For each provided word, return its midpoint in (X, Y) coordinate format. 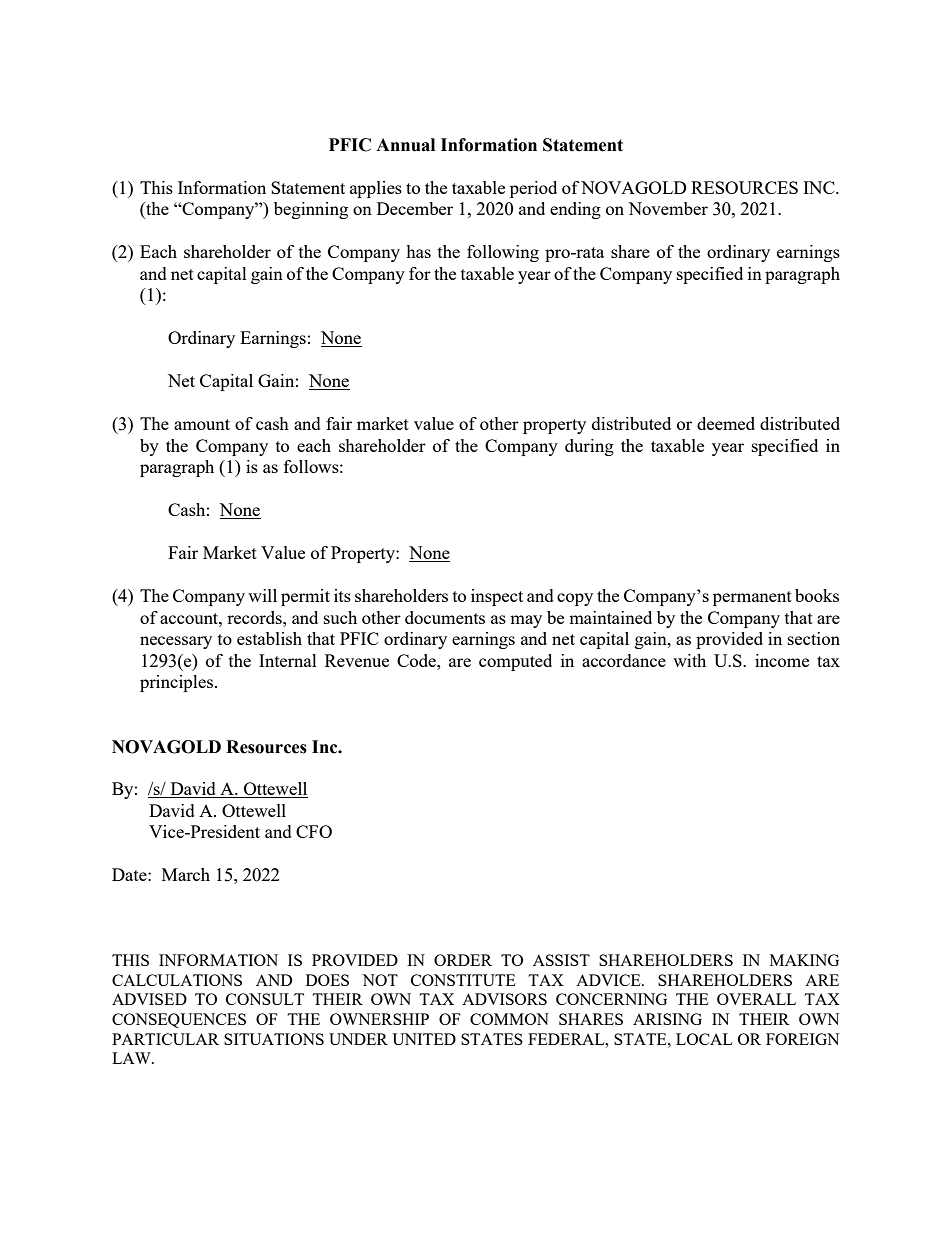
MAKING (804, 960)
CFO (314, 831)
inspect (497, 597)
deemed (726, 423)
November (668, 208)
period (533, 189)
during (589, 447)
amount (202, 424)
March (186, 874)
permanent (752, 598)
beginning (311, 210)
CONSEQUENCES (179, 1020)
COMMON (509, 1019)
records (255, 617)
